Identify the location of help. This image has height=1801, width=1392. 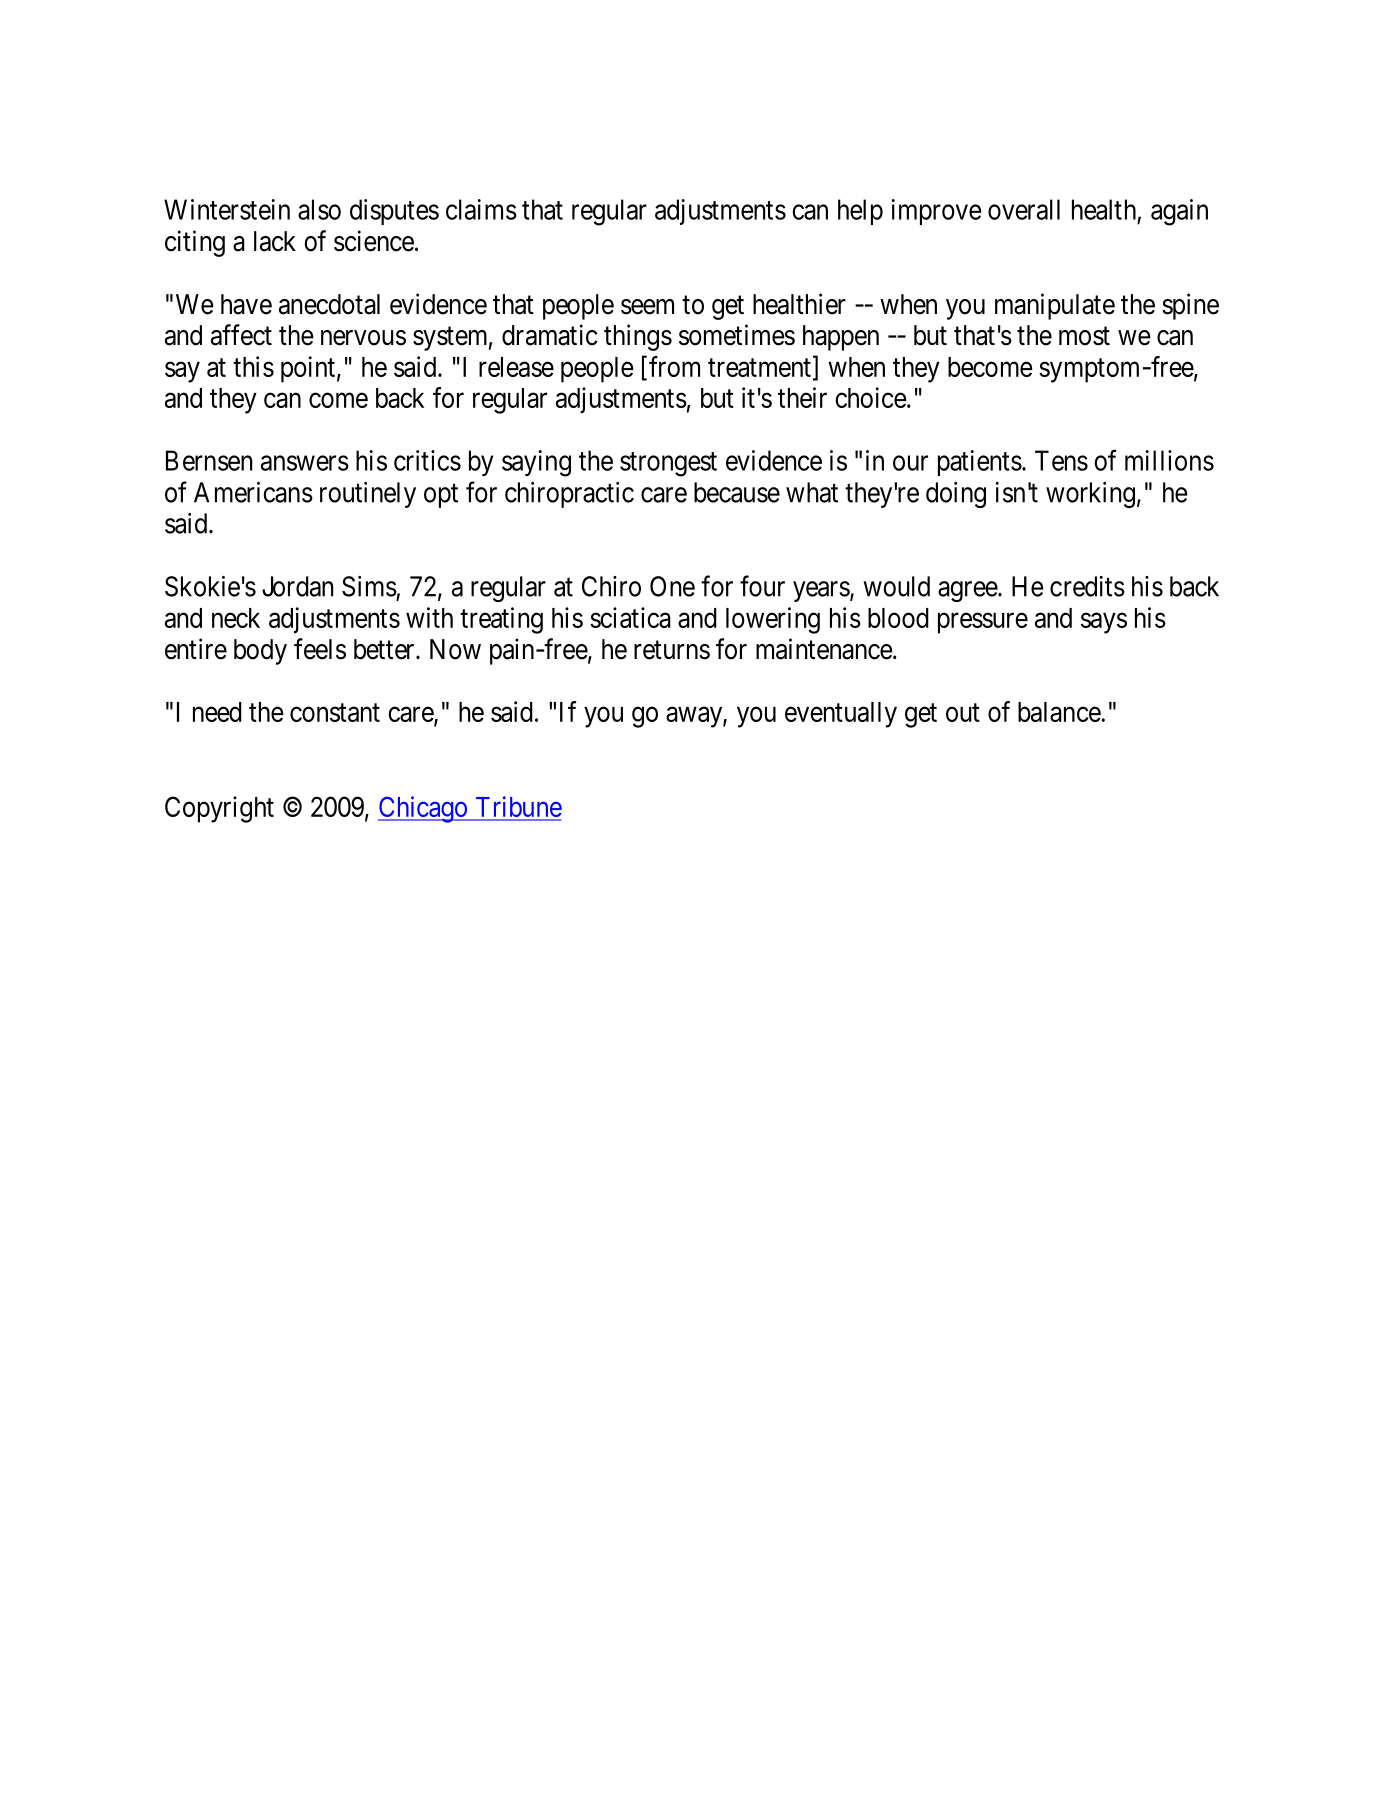
(860, 212).
